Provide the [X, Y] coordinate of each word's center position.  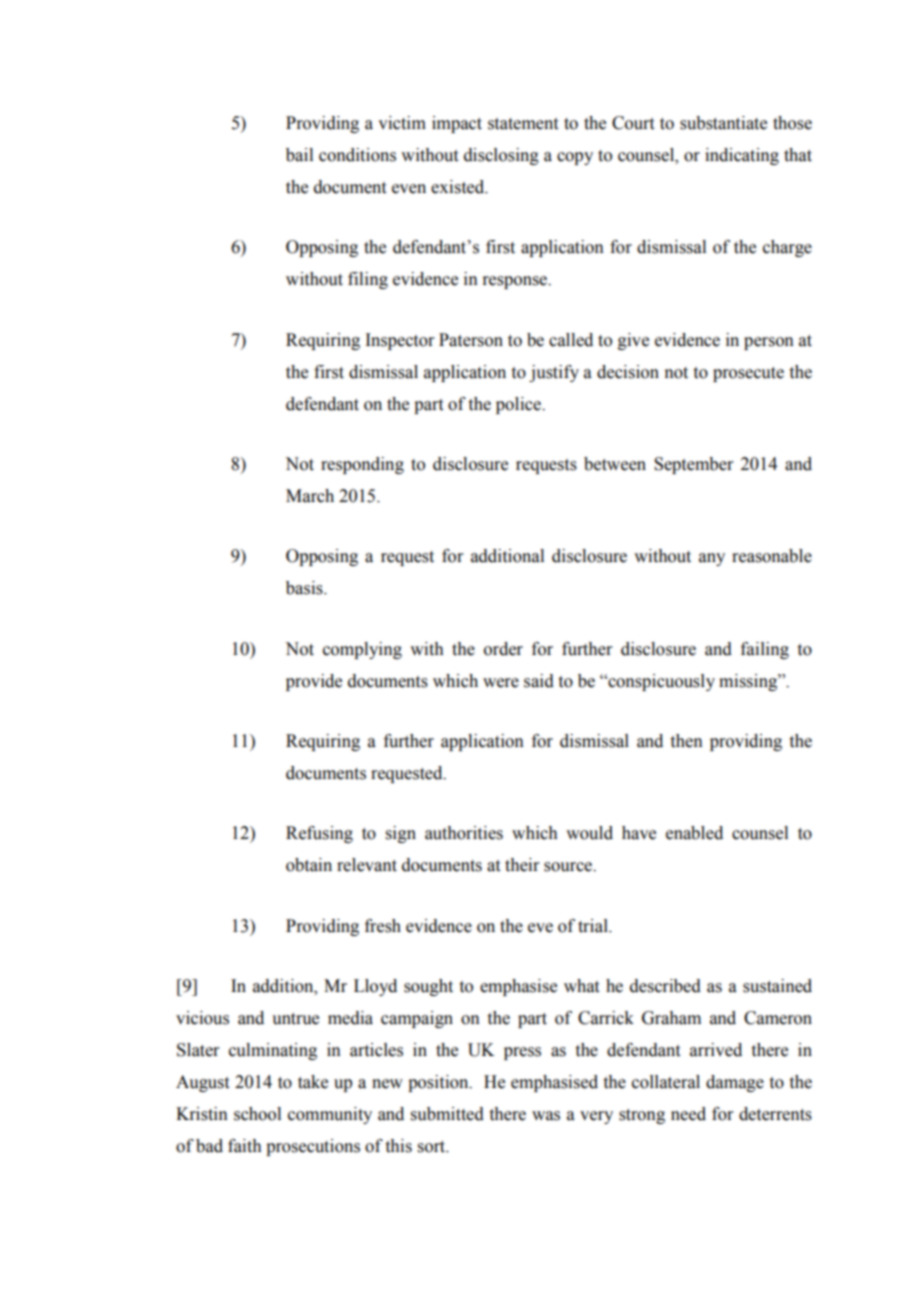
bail [299, 155]
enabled [694, 833]
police [519, 405]
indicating [742, 156]
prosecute [748, 374]
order [503, 649]
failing [765, 650]
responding [362, 465]
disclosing [501, 156]
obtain [309, 865]
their [522, 865]
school [257, 1114]
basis [305, 588]
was [546, 1116]
